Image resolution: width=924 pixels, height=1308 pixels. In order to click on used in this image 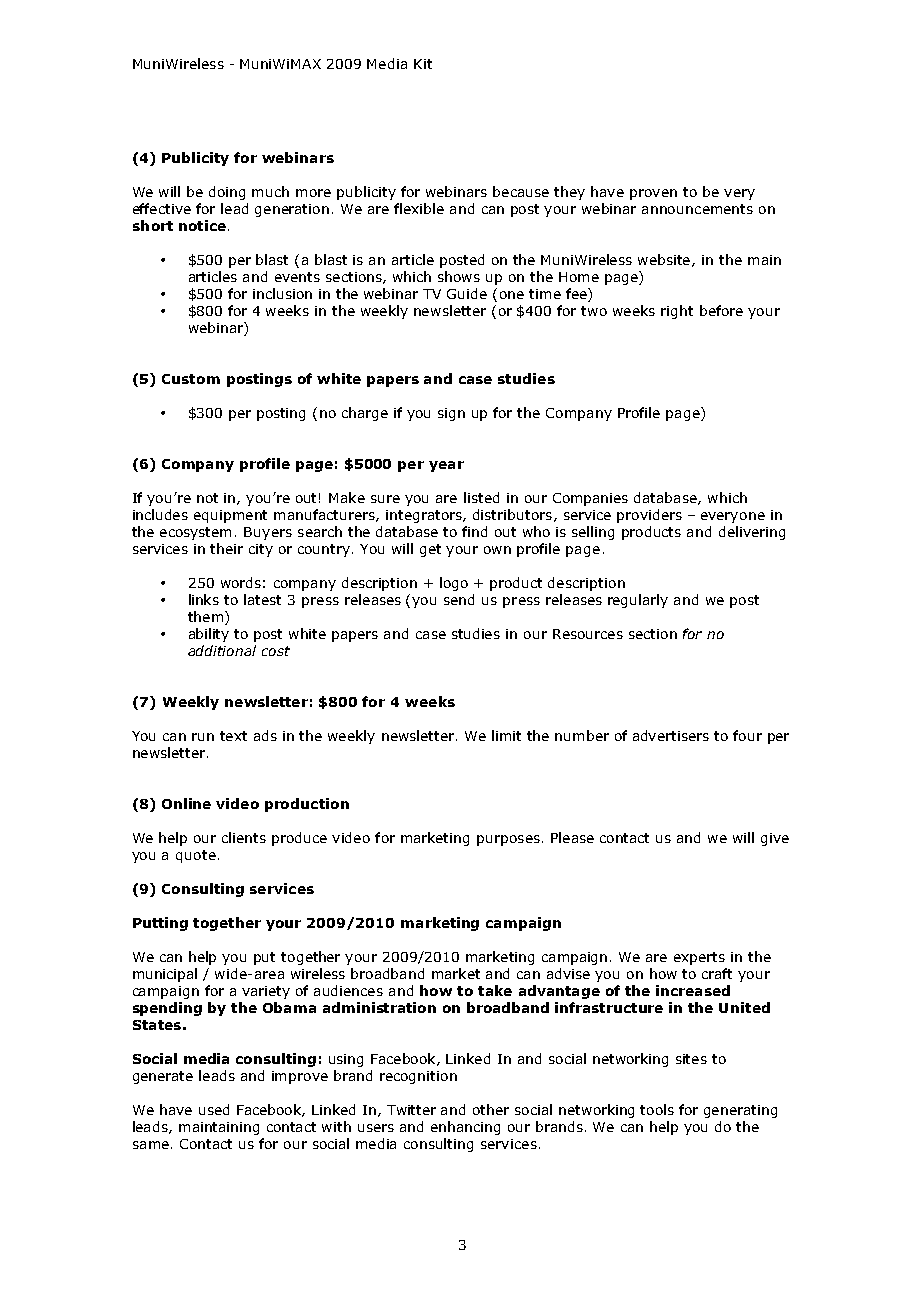, I will do `click(214, 1109)`.
